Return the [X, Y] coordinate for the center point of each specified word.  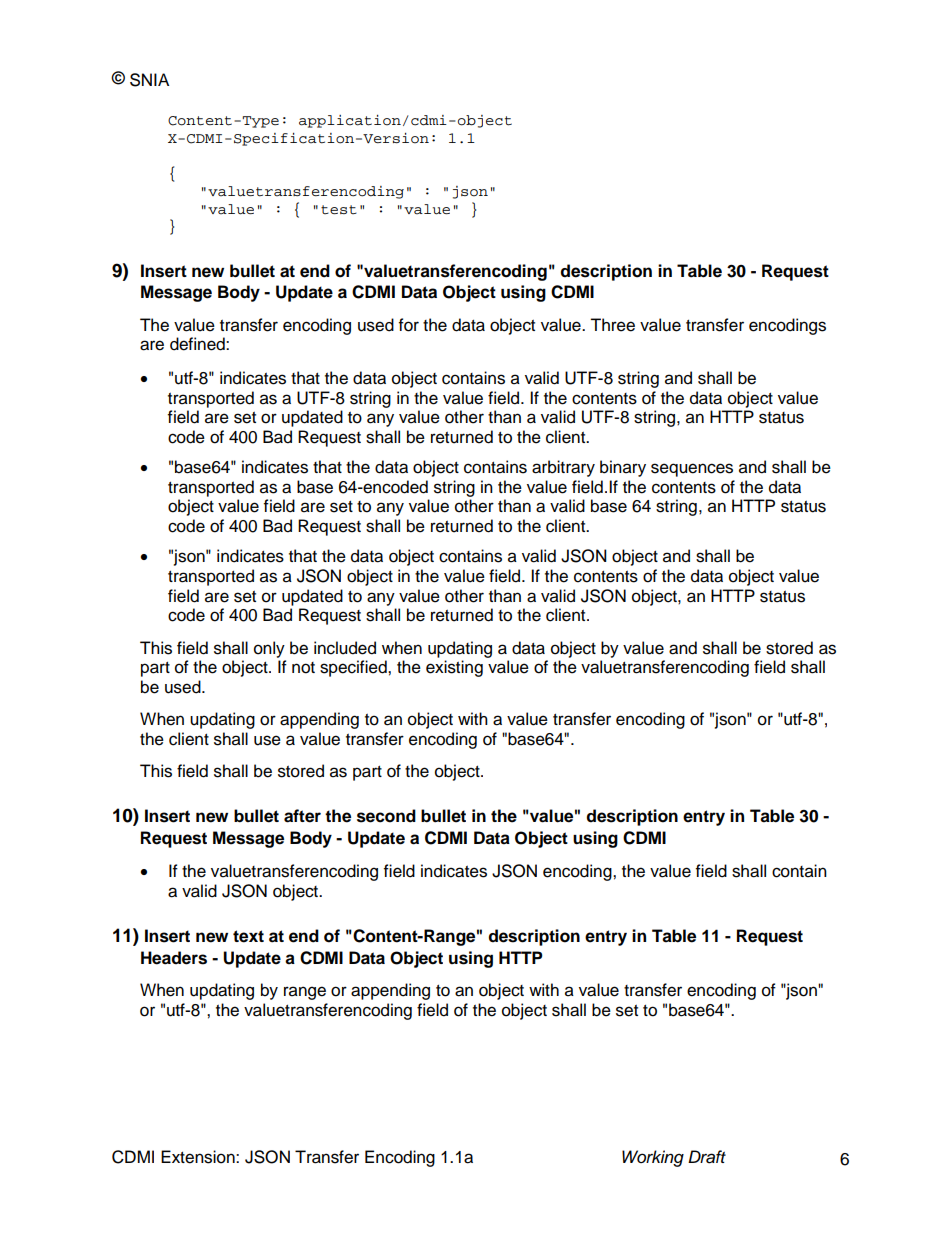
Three [612, 325]
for [409, 325]
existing [454, 668]
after [302, 816]
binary [623, 468]
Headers [174, 958]
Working [653, 1158]
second [386, 816]
